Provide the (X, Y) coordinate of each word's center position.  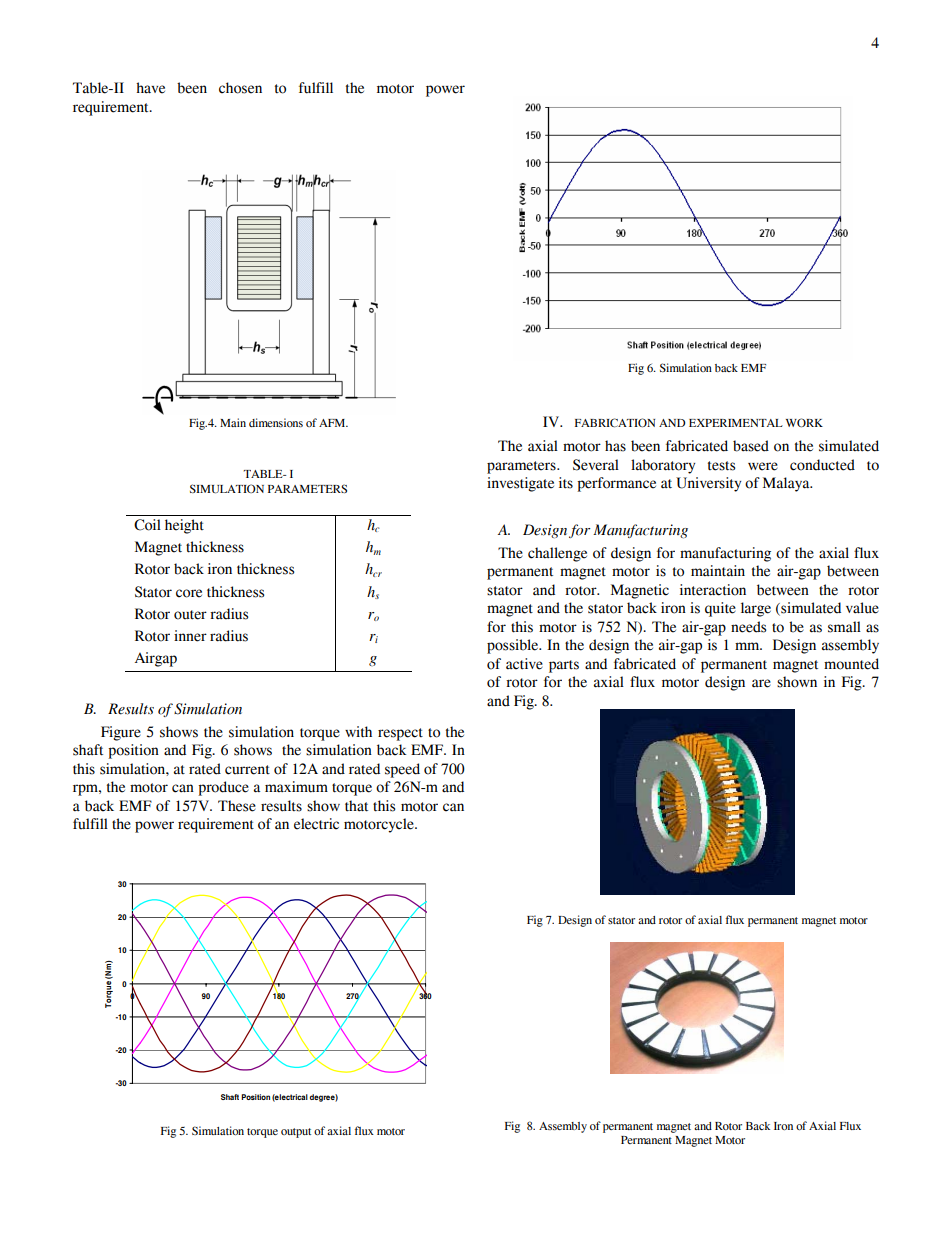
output (296, 1133)
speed (402, 770)
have (150, 88)
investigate (520, 484)
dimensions (276, 422)
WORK (804, 422)
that (356, 806)
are (761, 683)
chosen (240, 88)
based (751, 446)
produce (223, 788)
